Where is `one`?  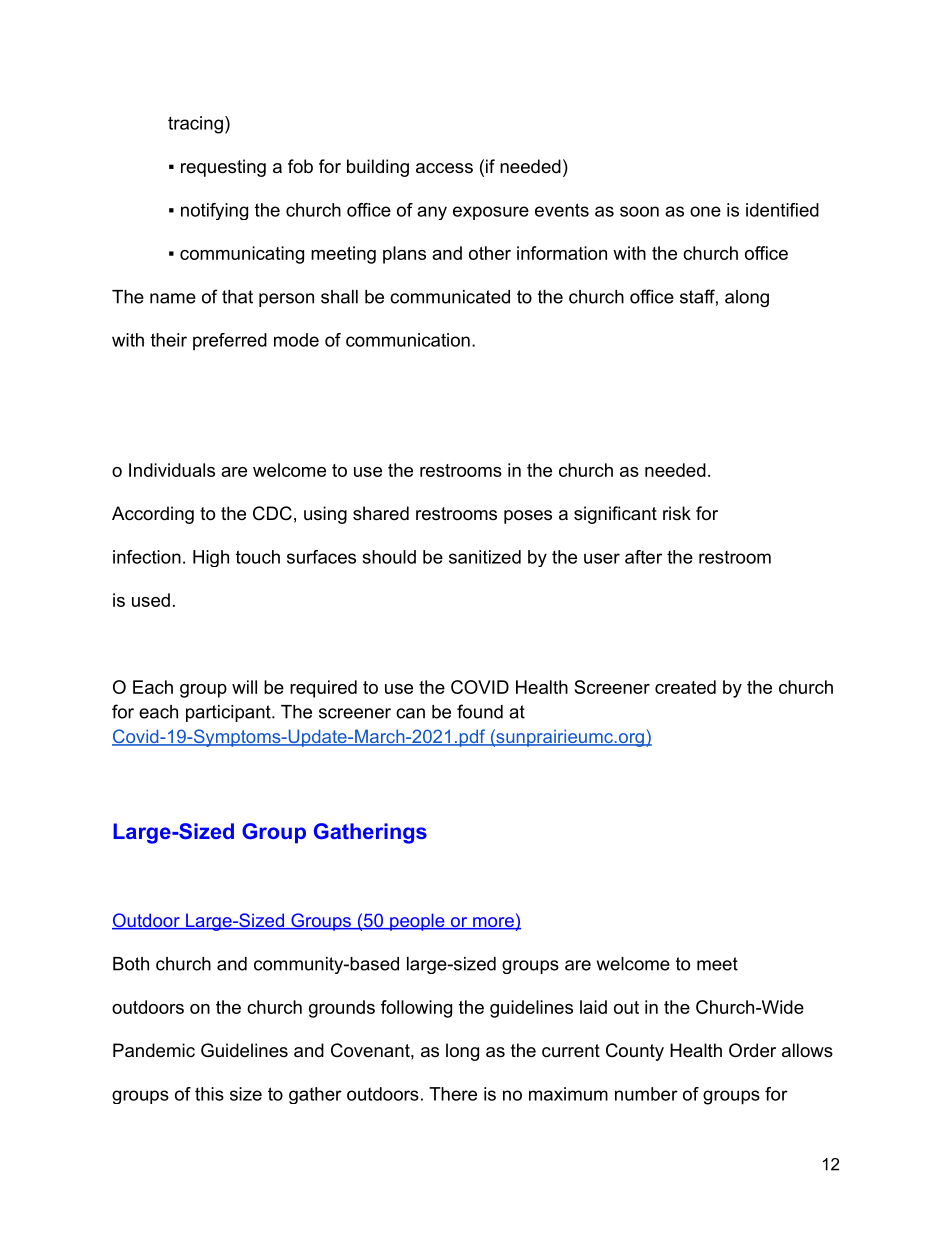
one is located at coordinates (705, 211).
